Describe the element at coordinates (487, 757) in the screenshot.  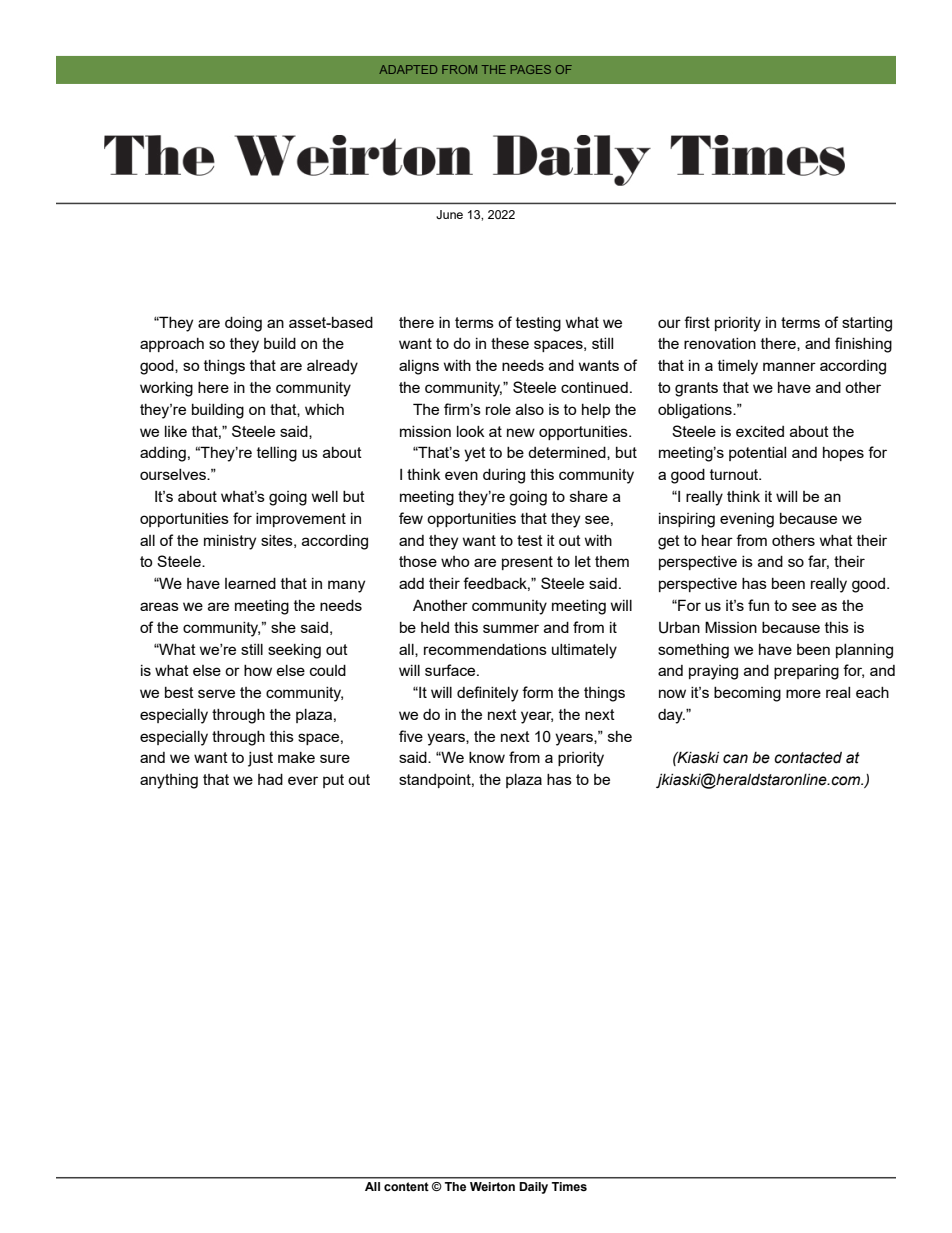
I see `know` at that location.
